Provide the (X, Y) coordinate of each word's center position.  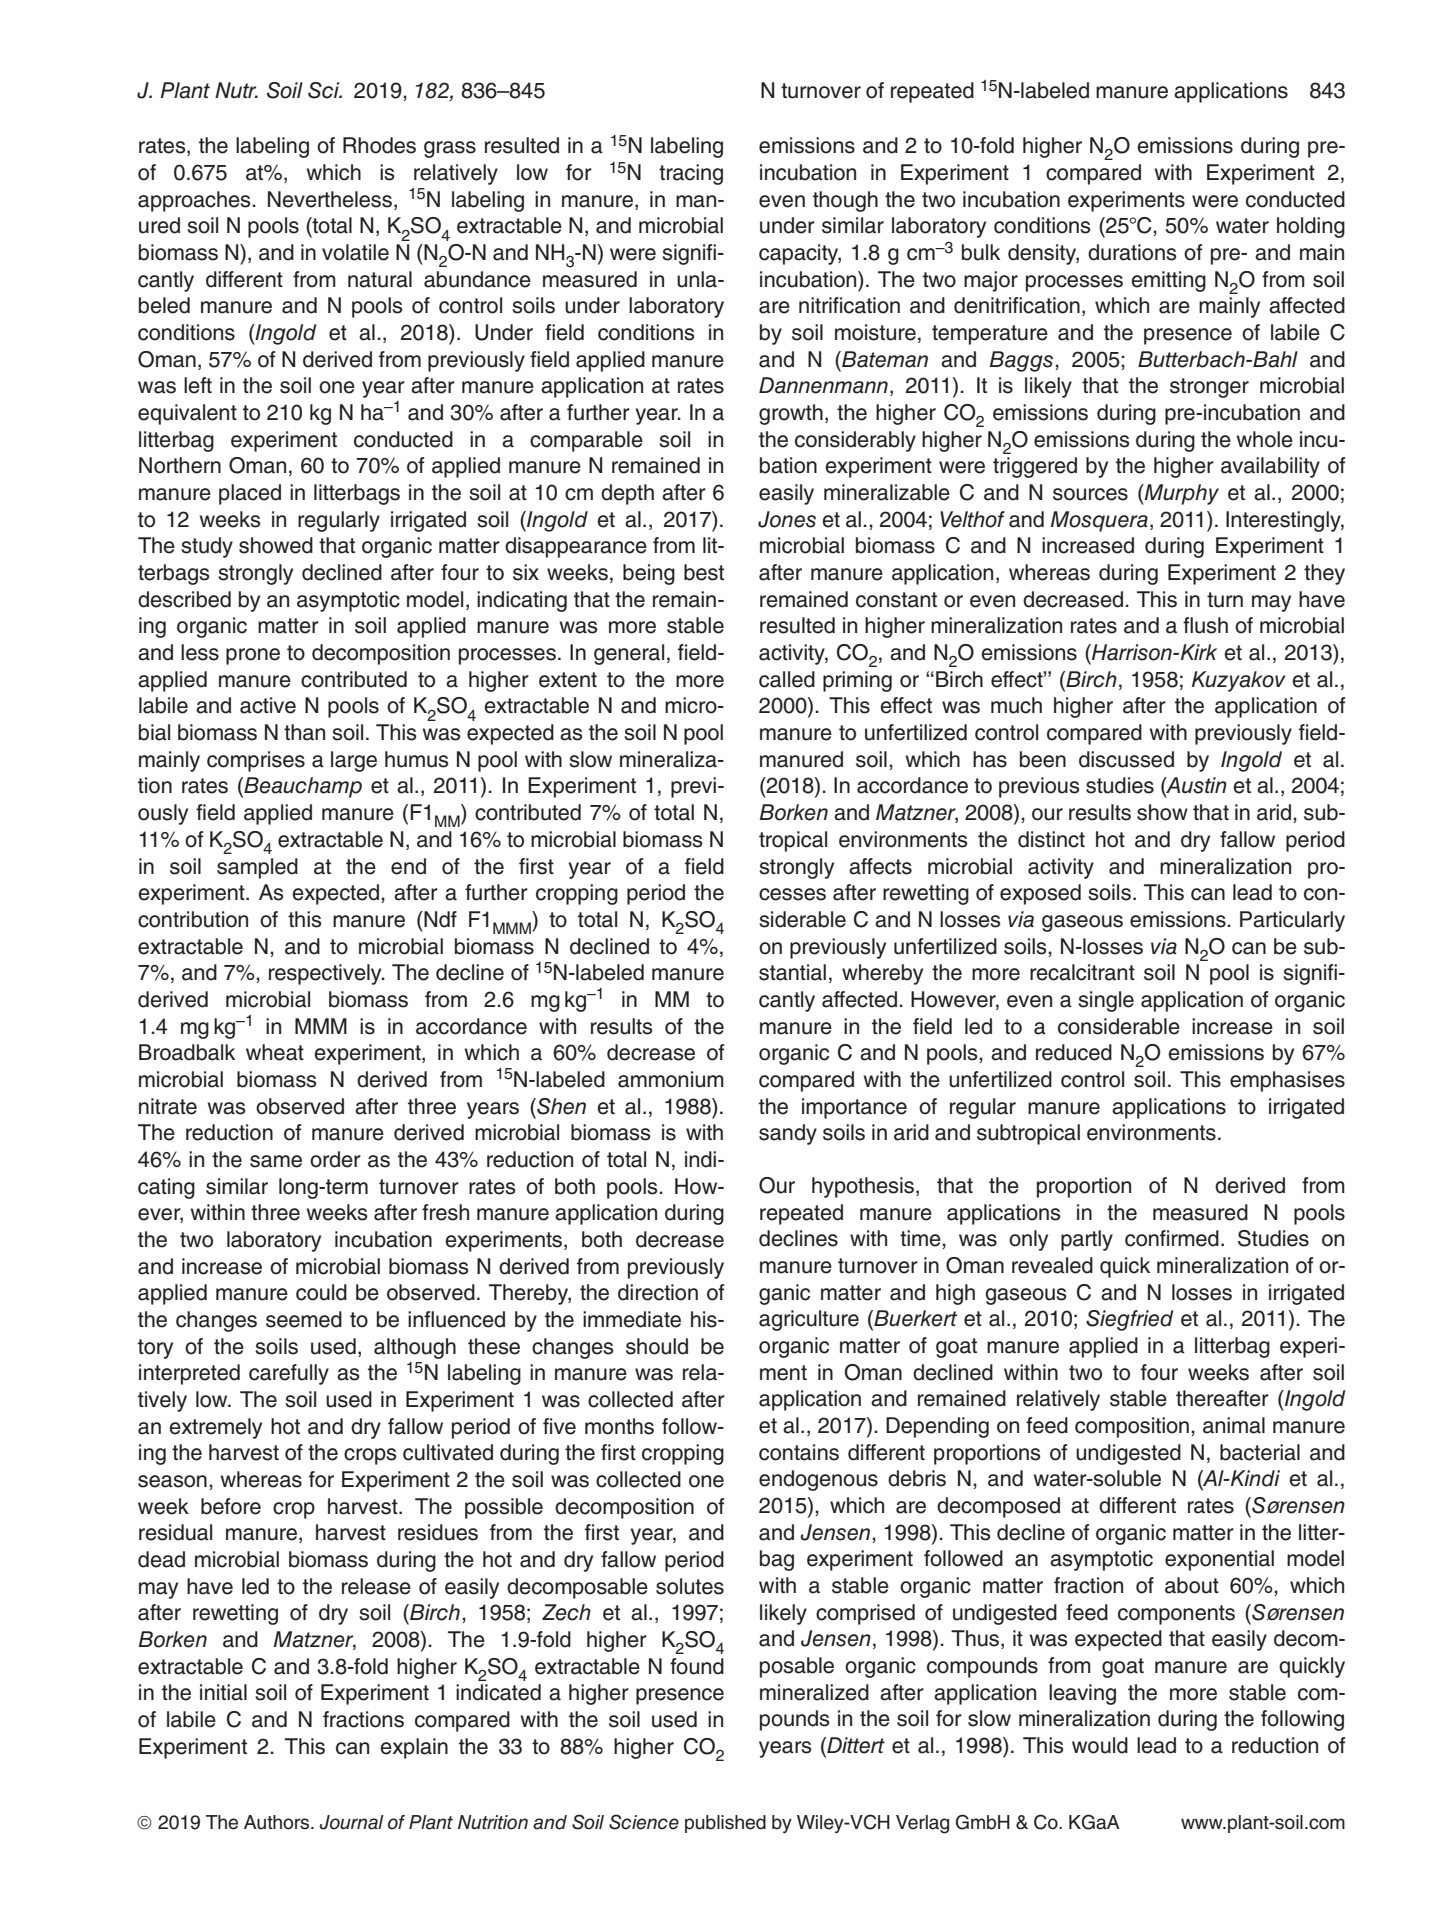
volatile (355, 252)
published (725, 1824)
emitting (1168, 281)
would (1100, 1745)
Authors (278, 1822)
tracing (691, 174)
